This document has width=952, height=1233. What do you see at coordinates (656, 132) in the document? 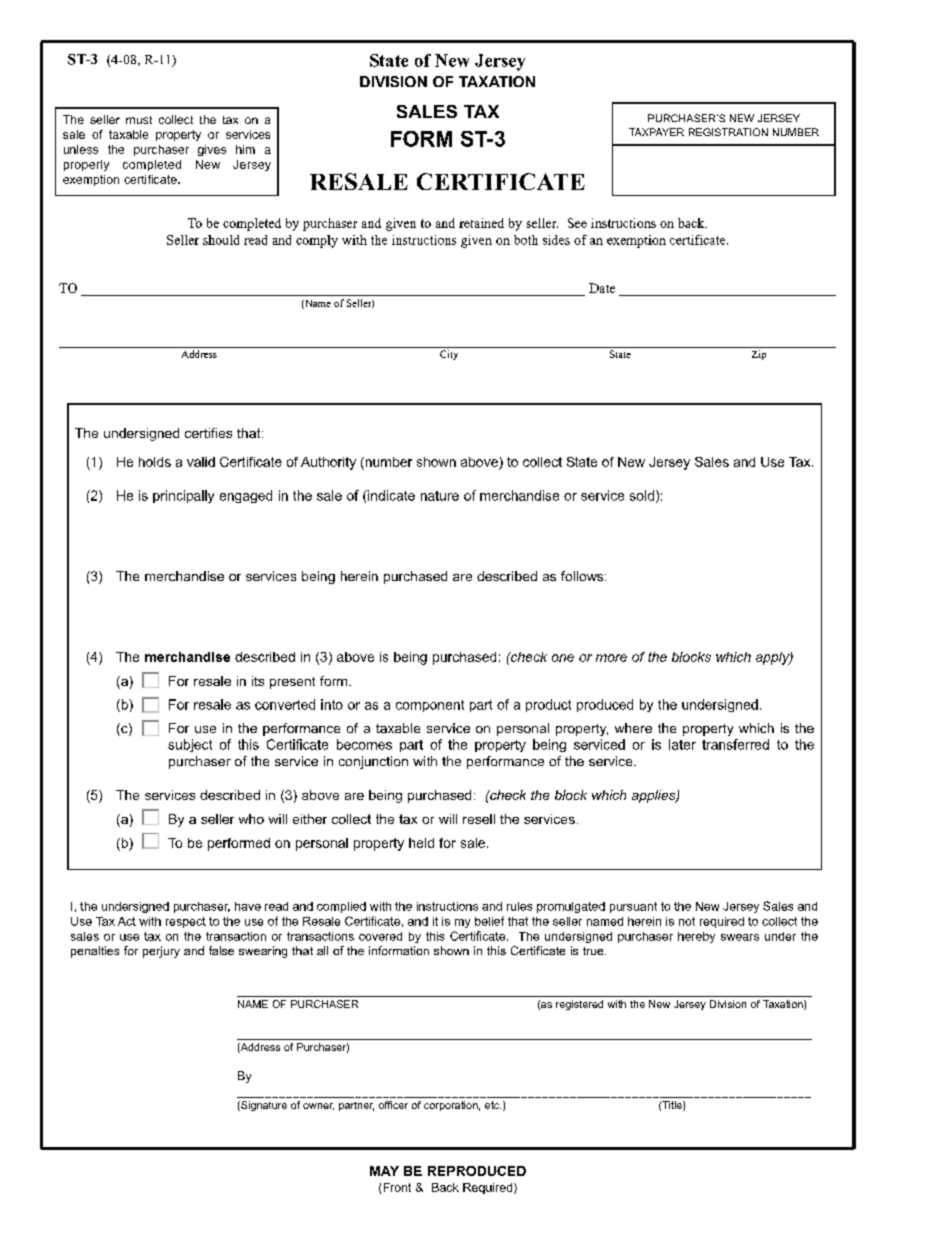
I see `TAXPAYER` at bounding box center [656, 132].
